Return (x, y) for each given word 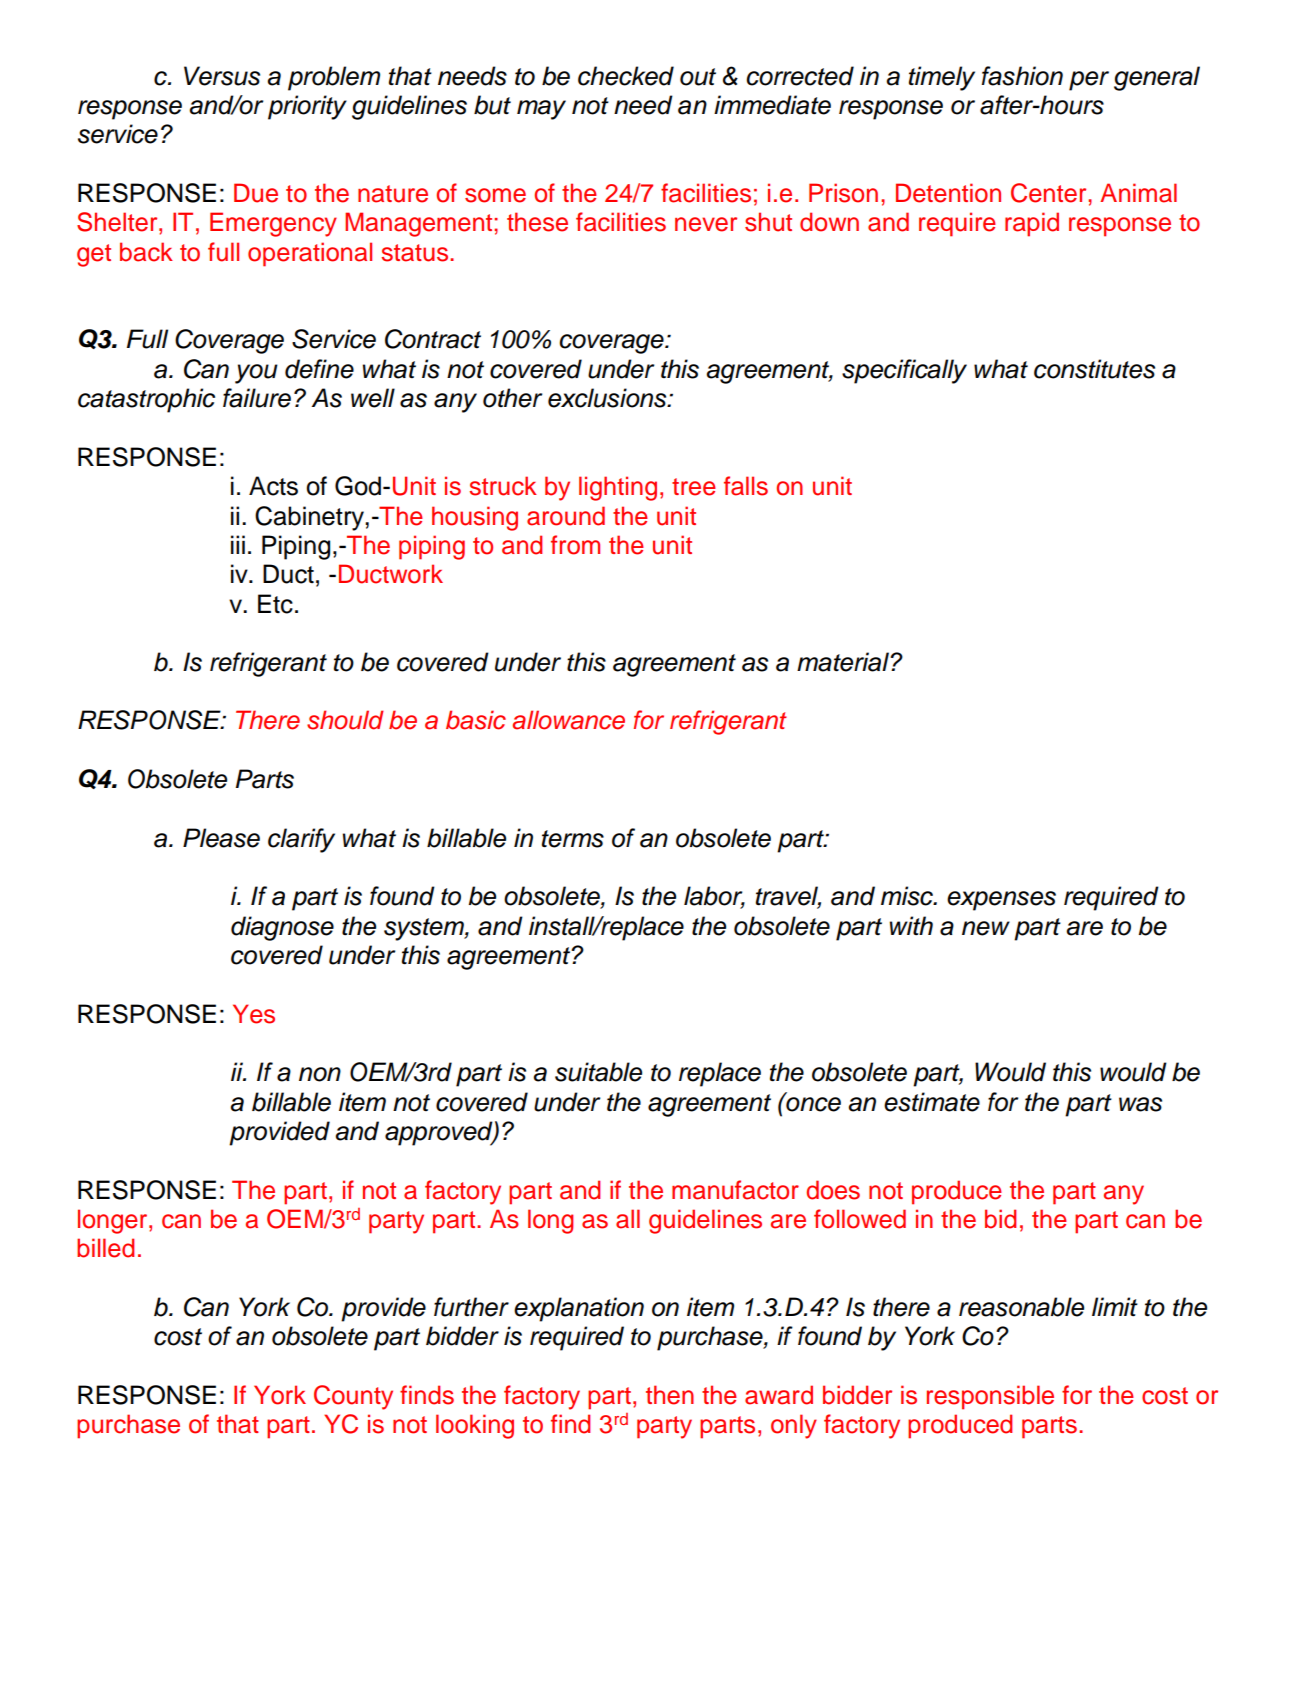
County (353, 1397)
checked (626, 76)
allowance (568, 720)
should (345, 720)
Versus (222, 76)
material (844, 662)
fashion (1022, 76)
